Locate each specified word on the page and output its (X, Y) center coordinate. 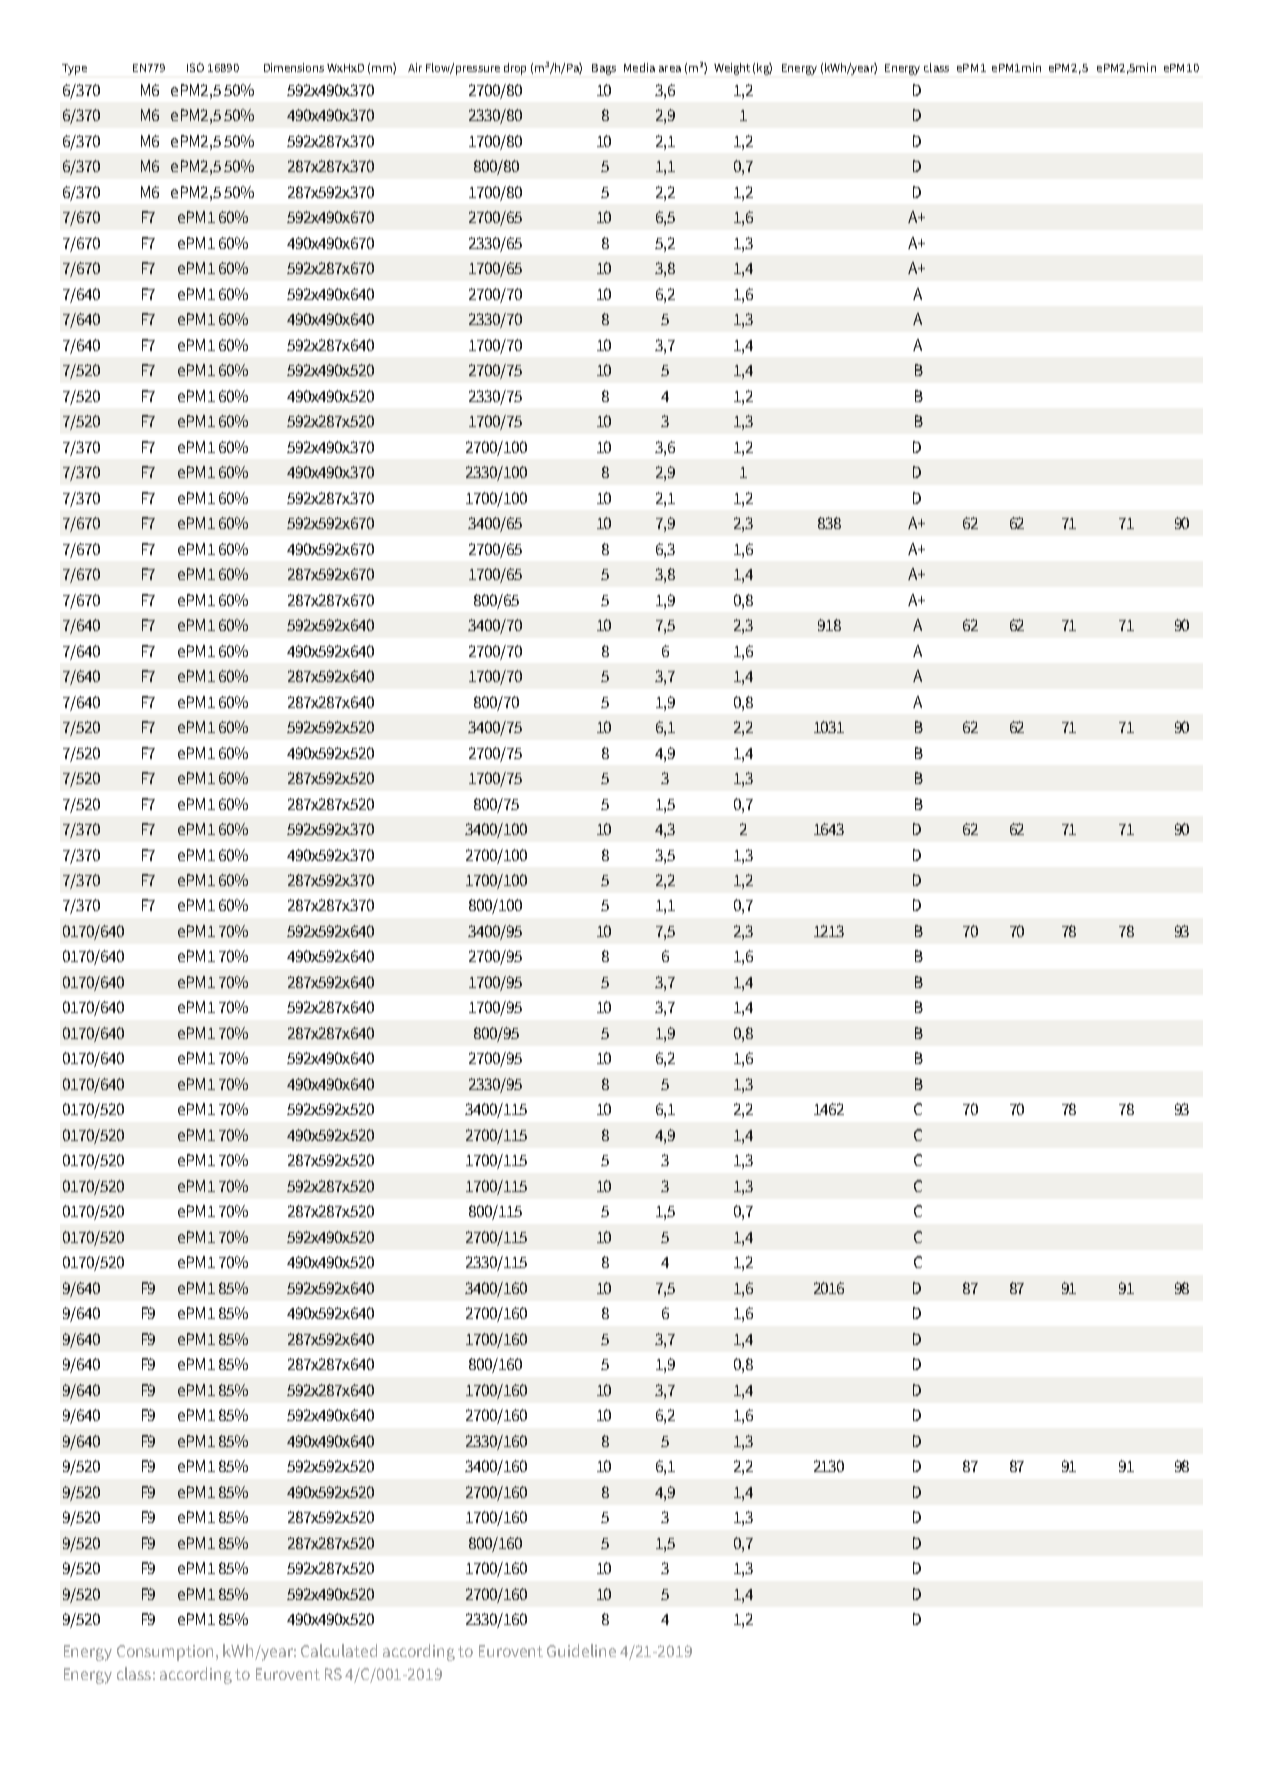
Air (415, 67)
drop (515, 69)
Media (639, 67)
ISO (195, 67)
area (670, 69)
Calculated (339, 1650)
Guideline (581, 1650)
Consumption (167, 1653)
